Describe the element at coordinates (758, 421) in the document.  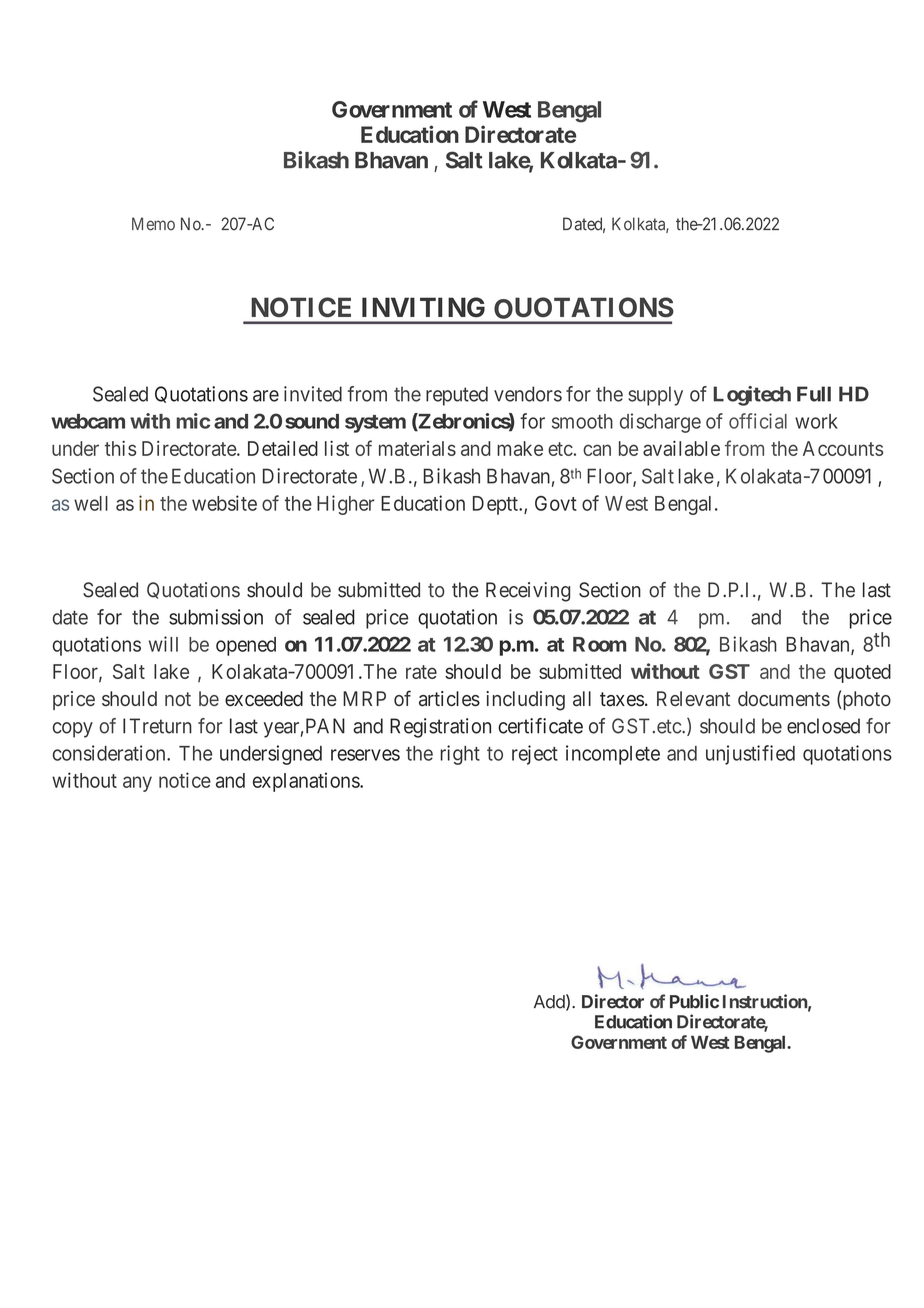
I see `official` at that location.
